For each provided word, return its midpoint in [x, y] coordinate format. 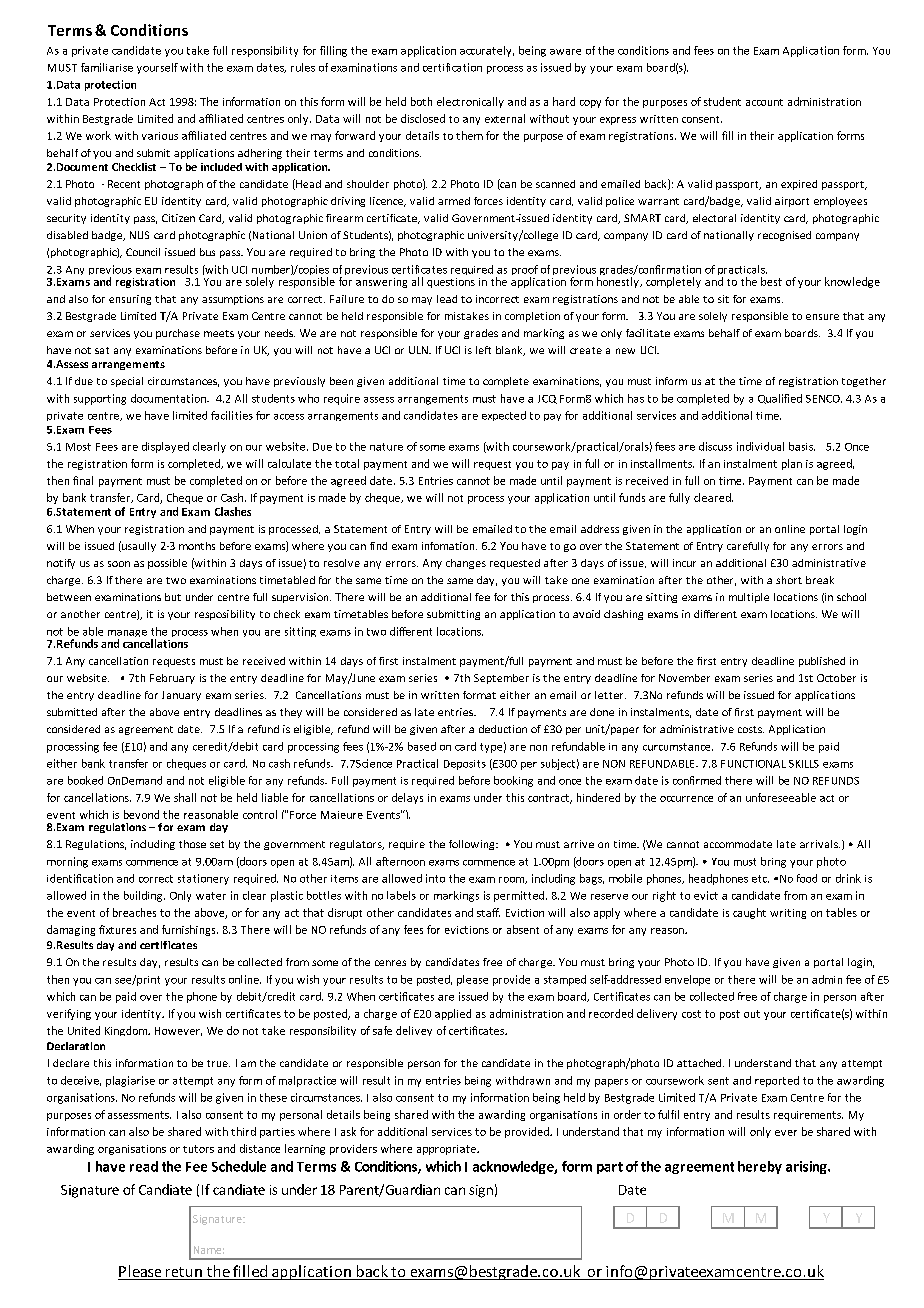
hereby [760, 1167]
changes [466, 564]
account [764, 102]
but [173, 597]
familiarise [107, 67]
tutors [198, 1149]
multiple [749, 598]
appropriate [447, 1150]
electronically [470, 102]
